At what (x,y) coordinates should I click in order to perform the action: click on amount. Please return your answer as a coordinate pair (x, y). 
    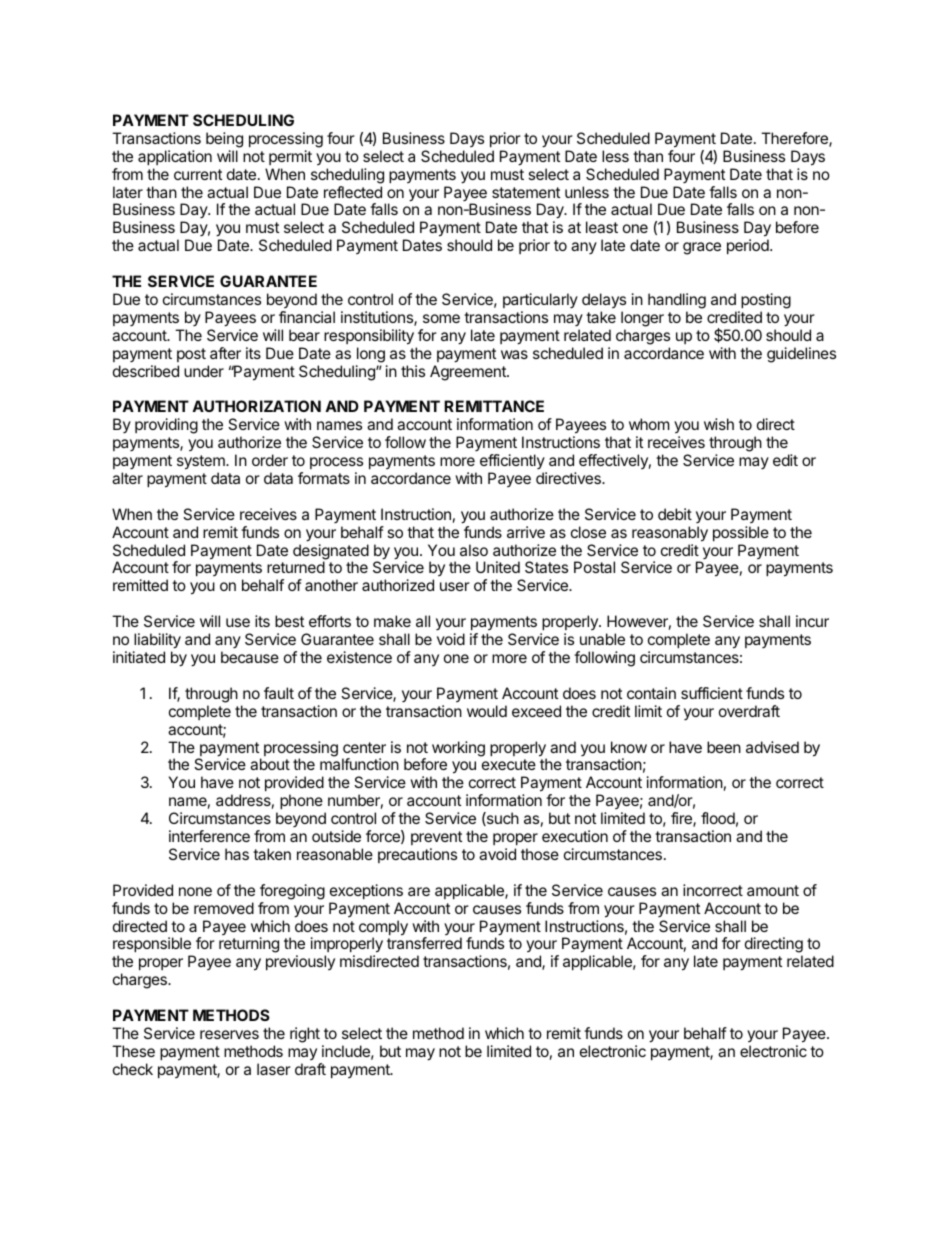
    Looking at the image, I should click on (773, 890).
